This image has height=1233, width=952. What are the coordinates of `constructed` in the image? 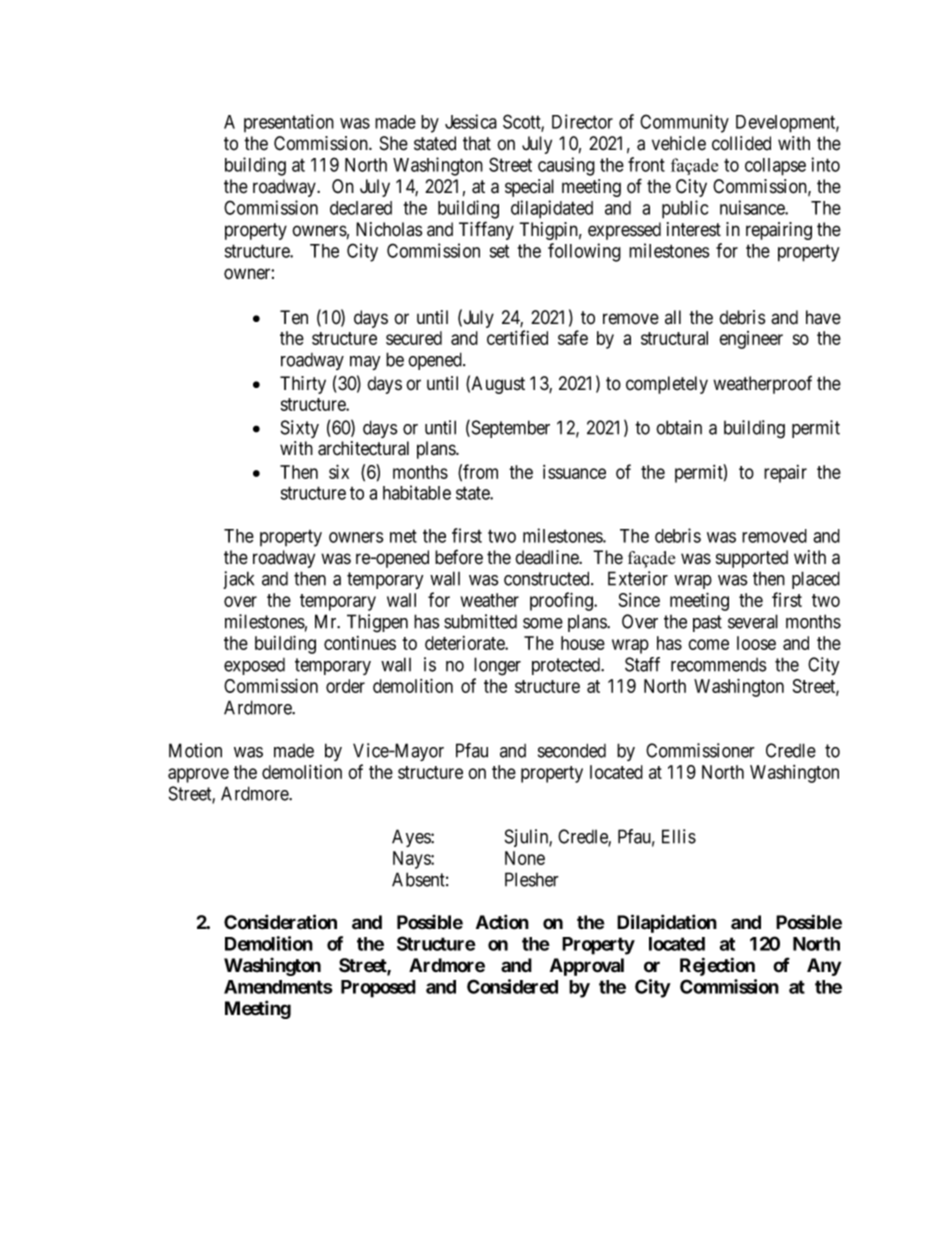 It's located at (548, 578).
